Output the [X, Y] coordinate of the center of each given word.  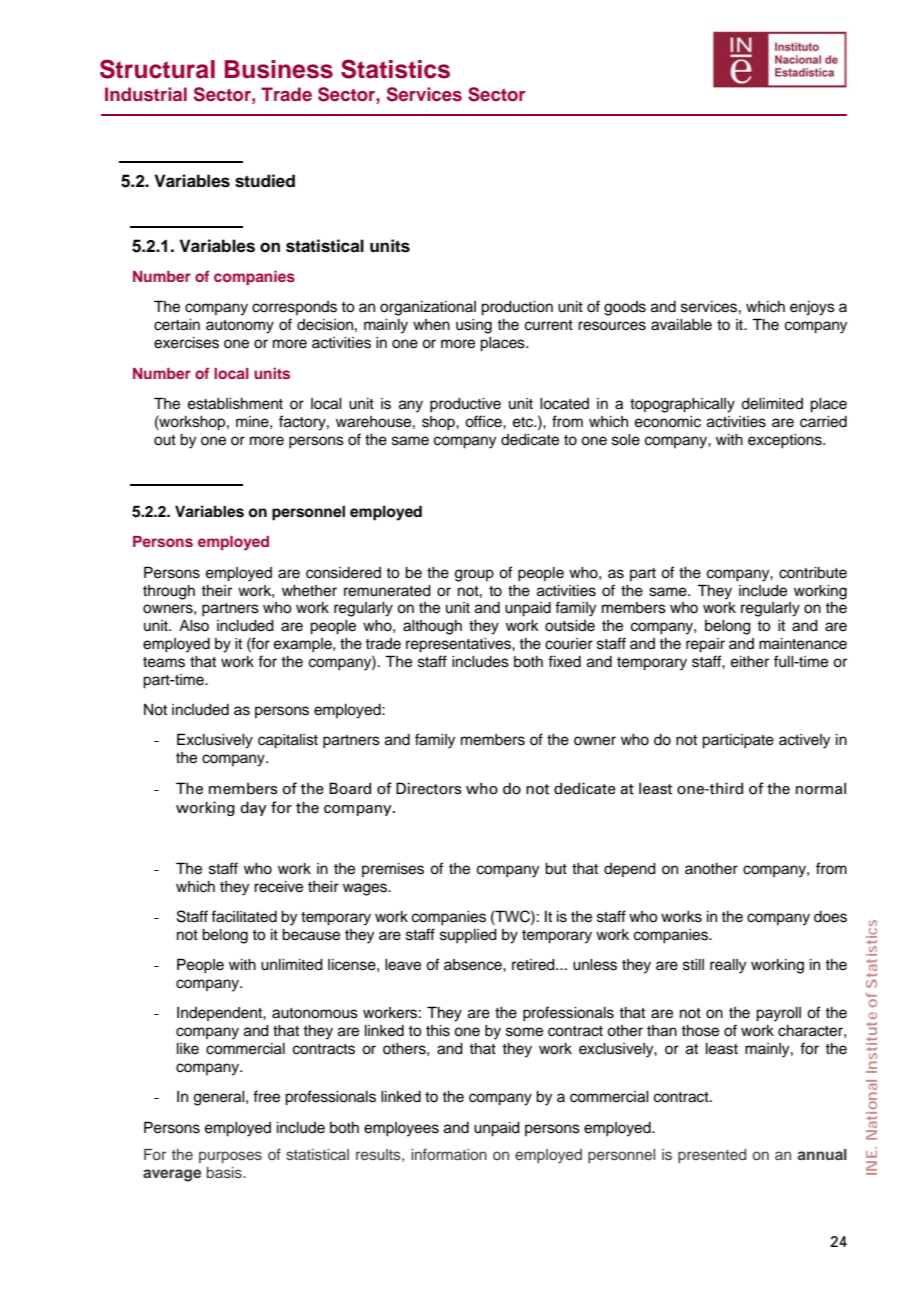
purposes [230, 1157]
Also [194, 626]
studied [265, 181]
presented [712, 1156]
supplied [468, 936]
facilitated [244, 916]
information [449, 1154]
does [830, 917]
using [474, 326]
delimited [772, 404]
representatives [459, 645]
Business [279, 69]
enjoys [812, 308]
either [750, 662]
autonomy [240, 327]
